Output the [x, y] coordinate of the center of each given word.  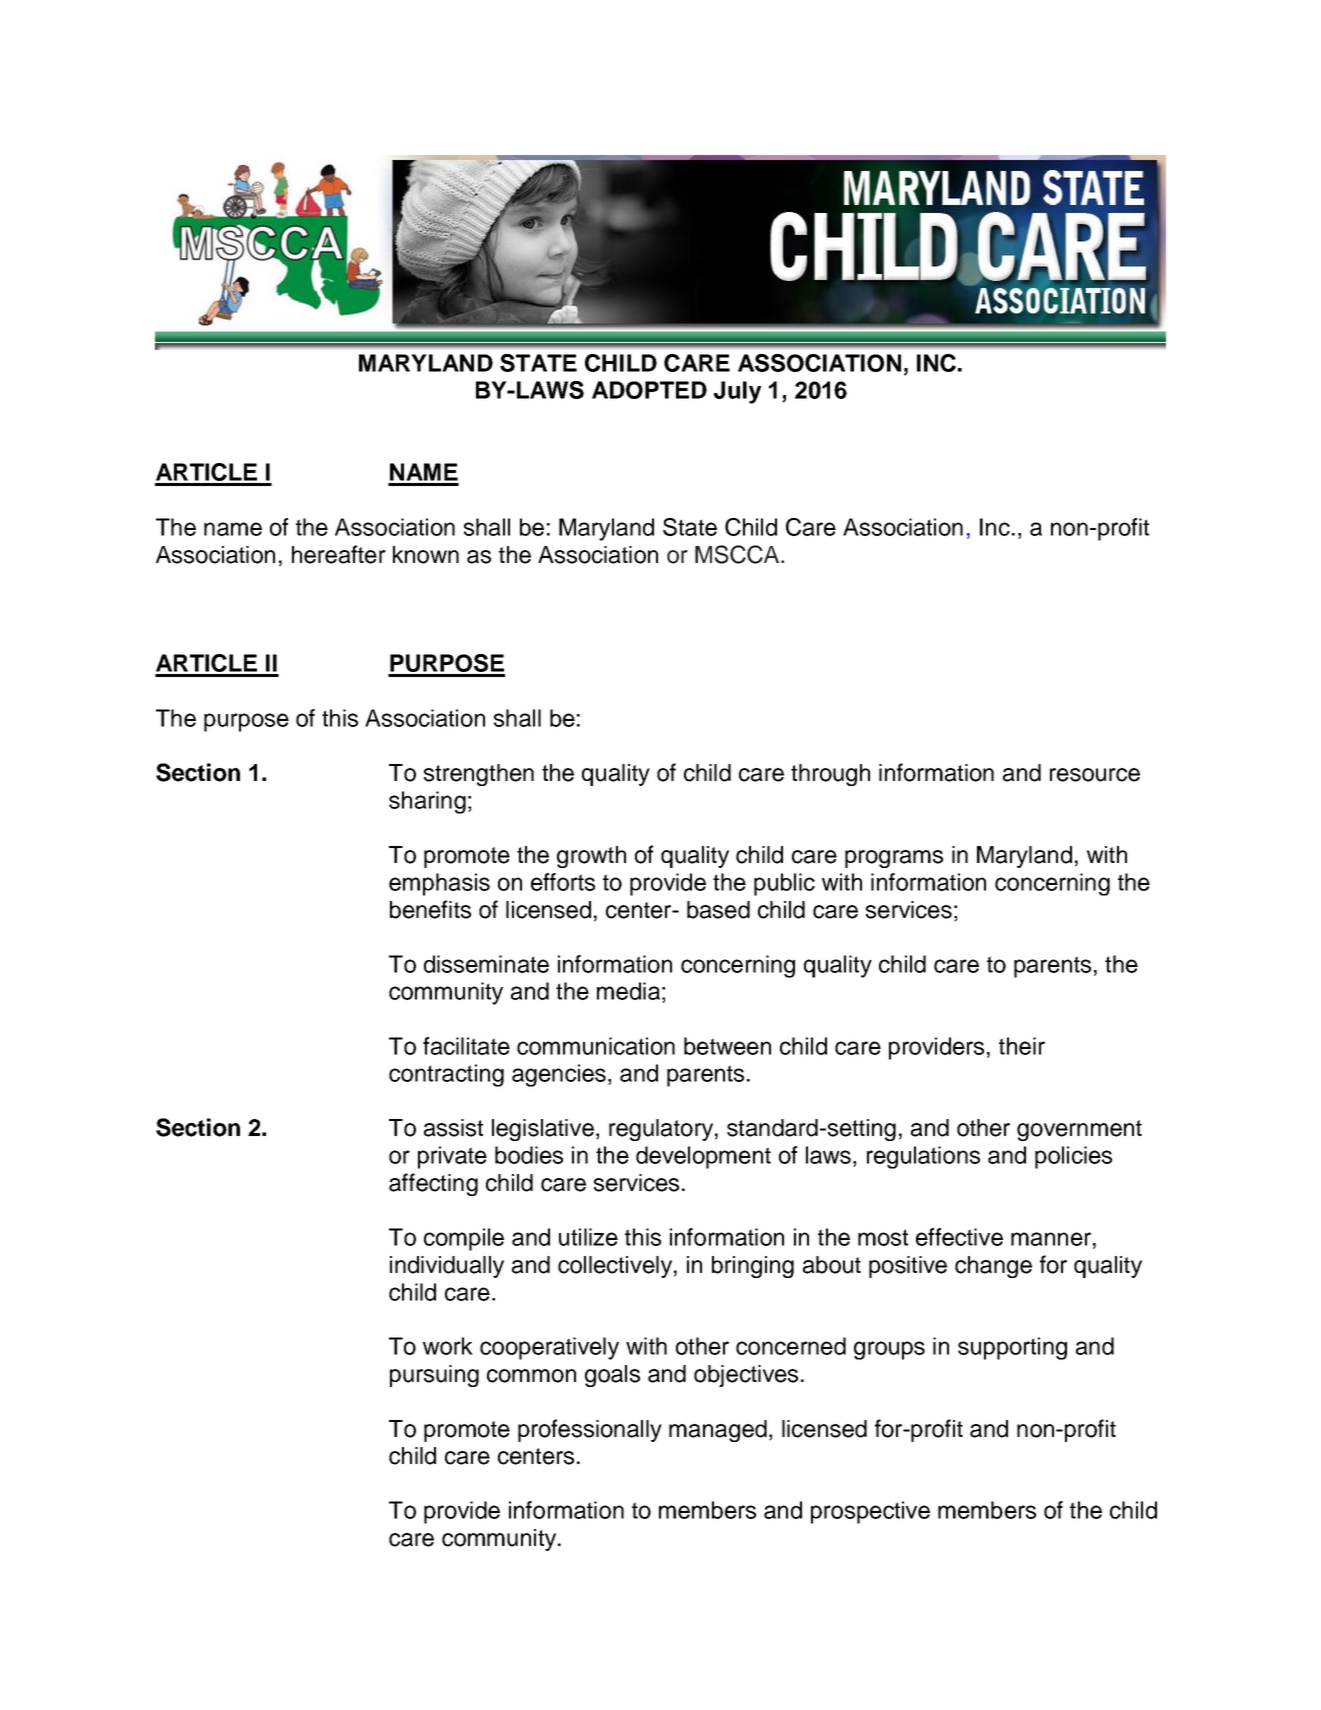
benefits [430, 909]
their [1022, 1046]
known [426, 555]
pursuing [434, 1376]
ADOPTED [649, 390]
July [737, 392]
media [628, 991]
